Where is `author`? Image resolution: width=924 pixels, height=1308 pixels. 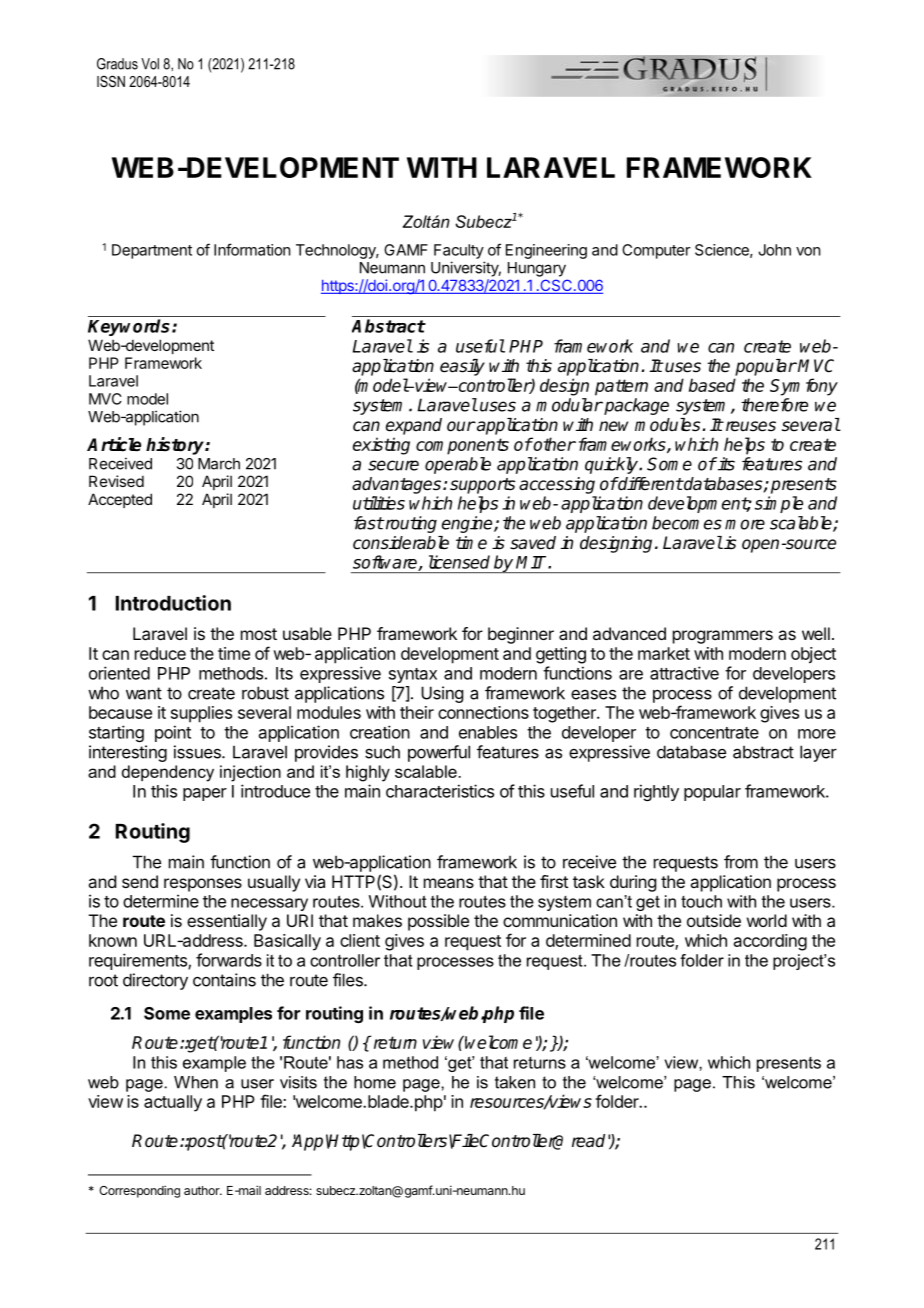
author is located at coordinates (203, 1190).
